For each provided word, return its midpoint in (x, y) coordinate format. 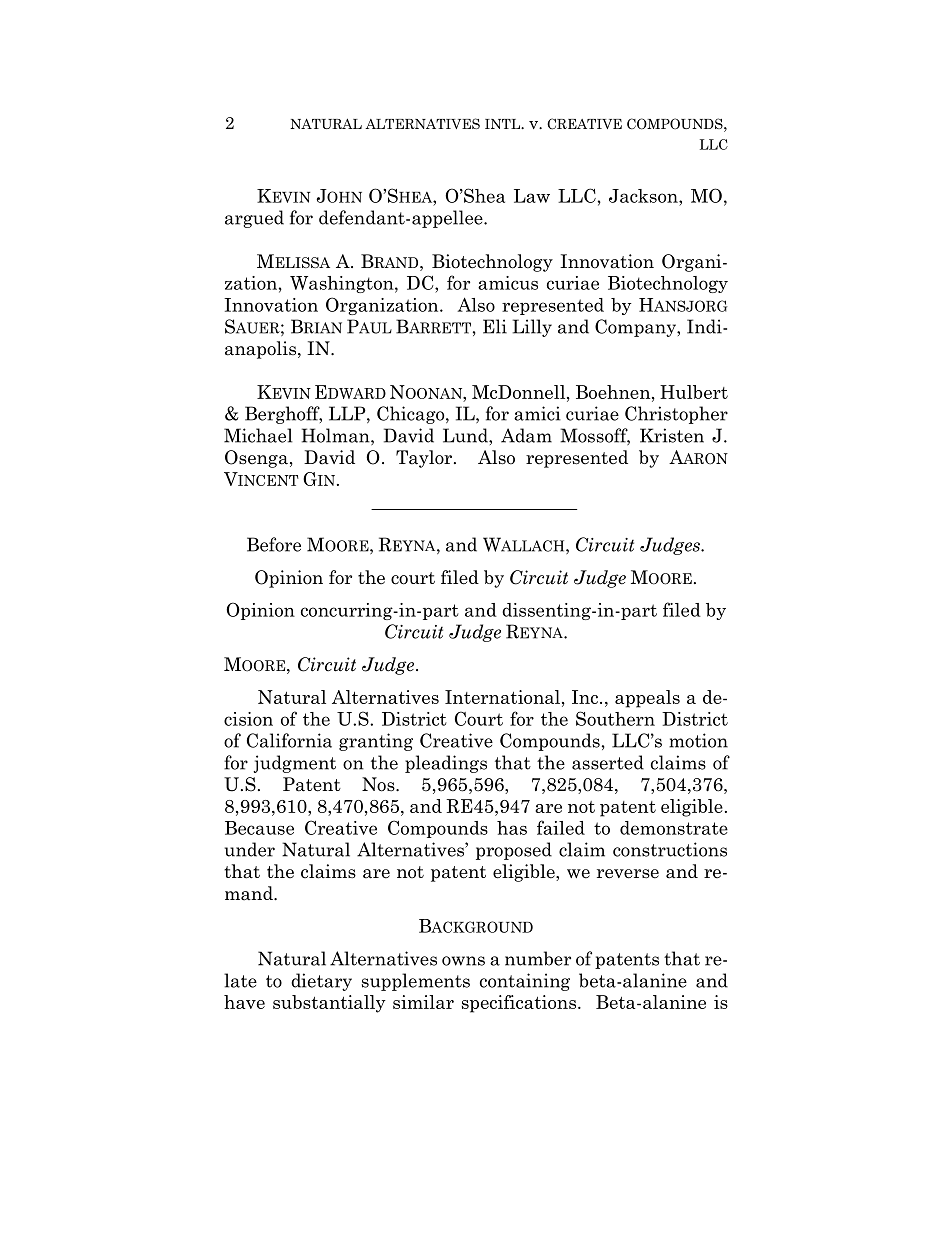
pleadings (446, 764)
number (538, 958)
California (289, 740)
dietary (321, 982)
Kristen (672, 435)
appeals (647, 699)
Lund (466, 435)
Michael (258, 435)
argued (254, 219)
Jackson (644, 196)
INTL (503, 124)
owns (463, 961)
